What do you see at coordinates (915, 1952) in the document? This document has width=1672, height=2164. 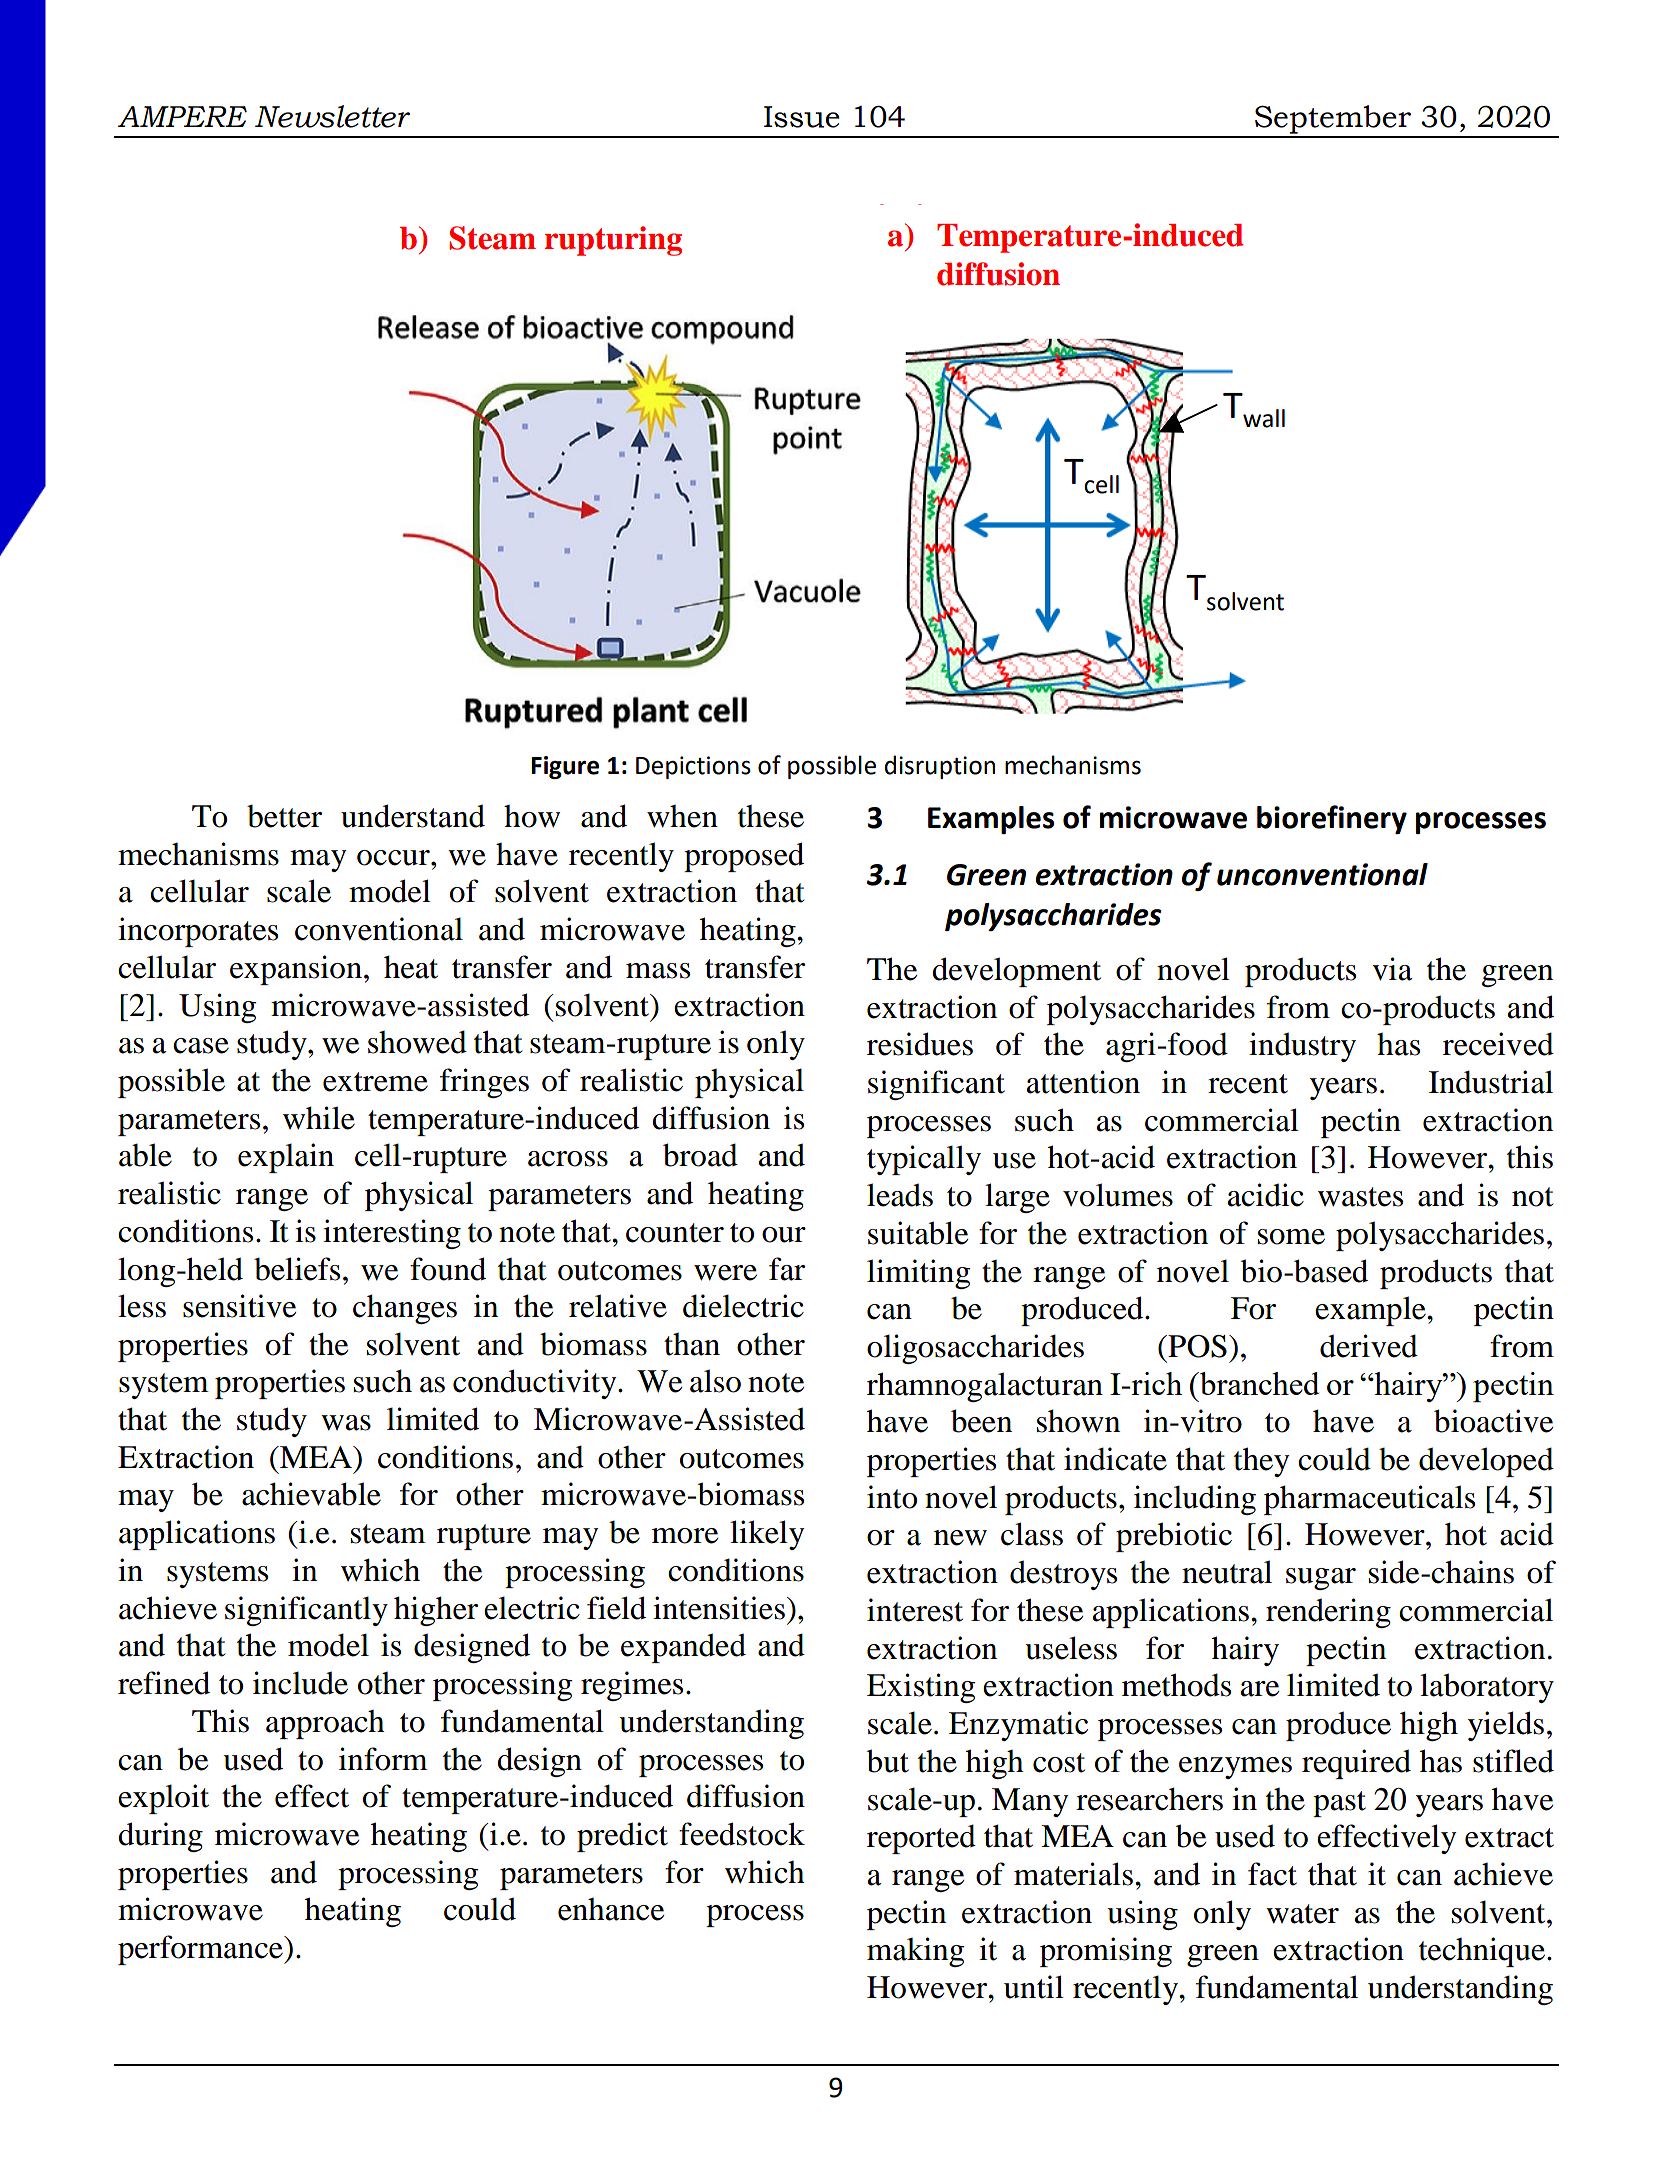 I see `making` at bounding box center [915, 1952].
